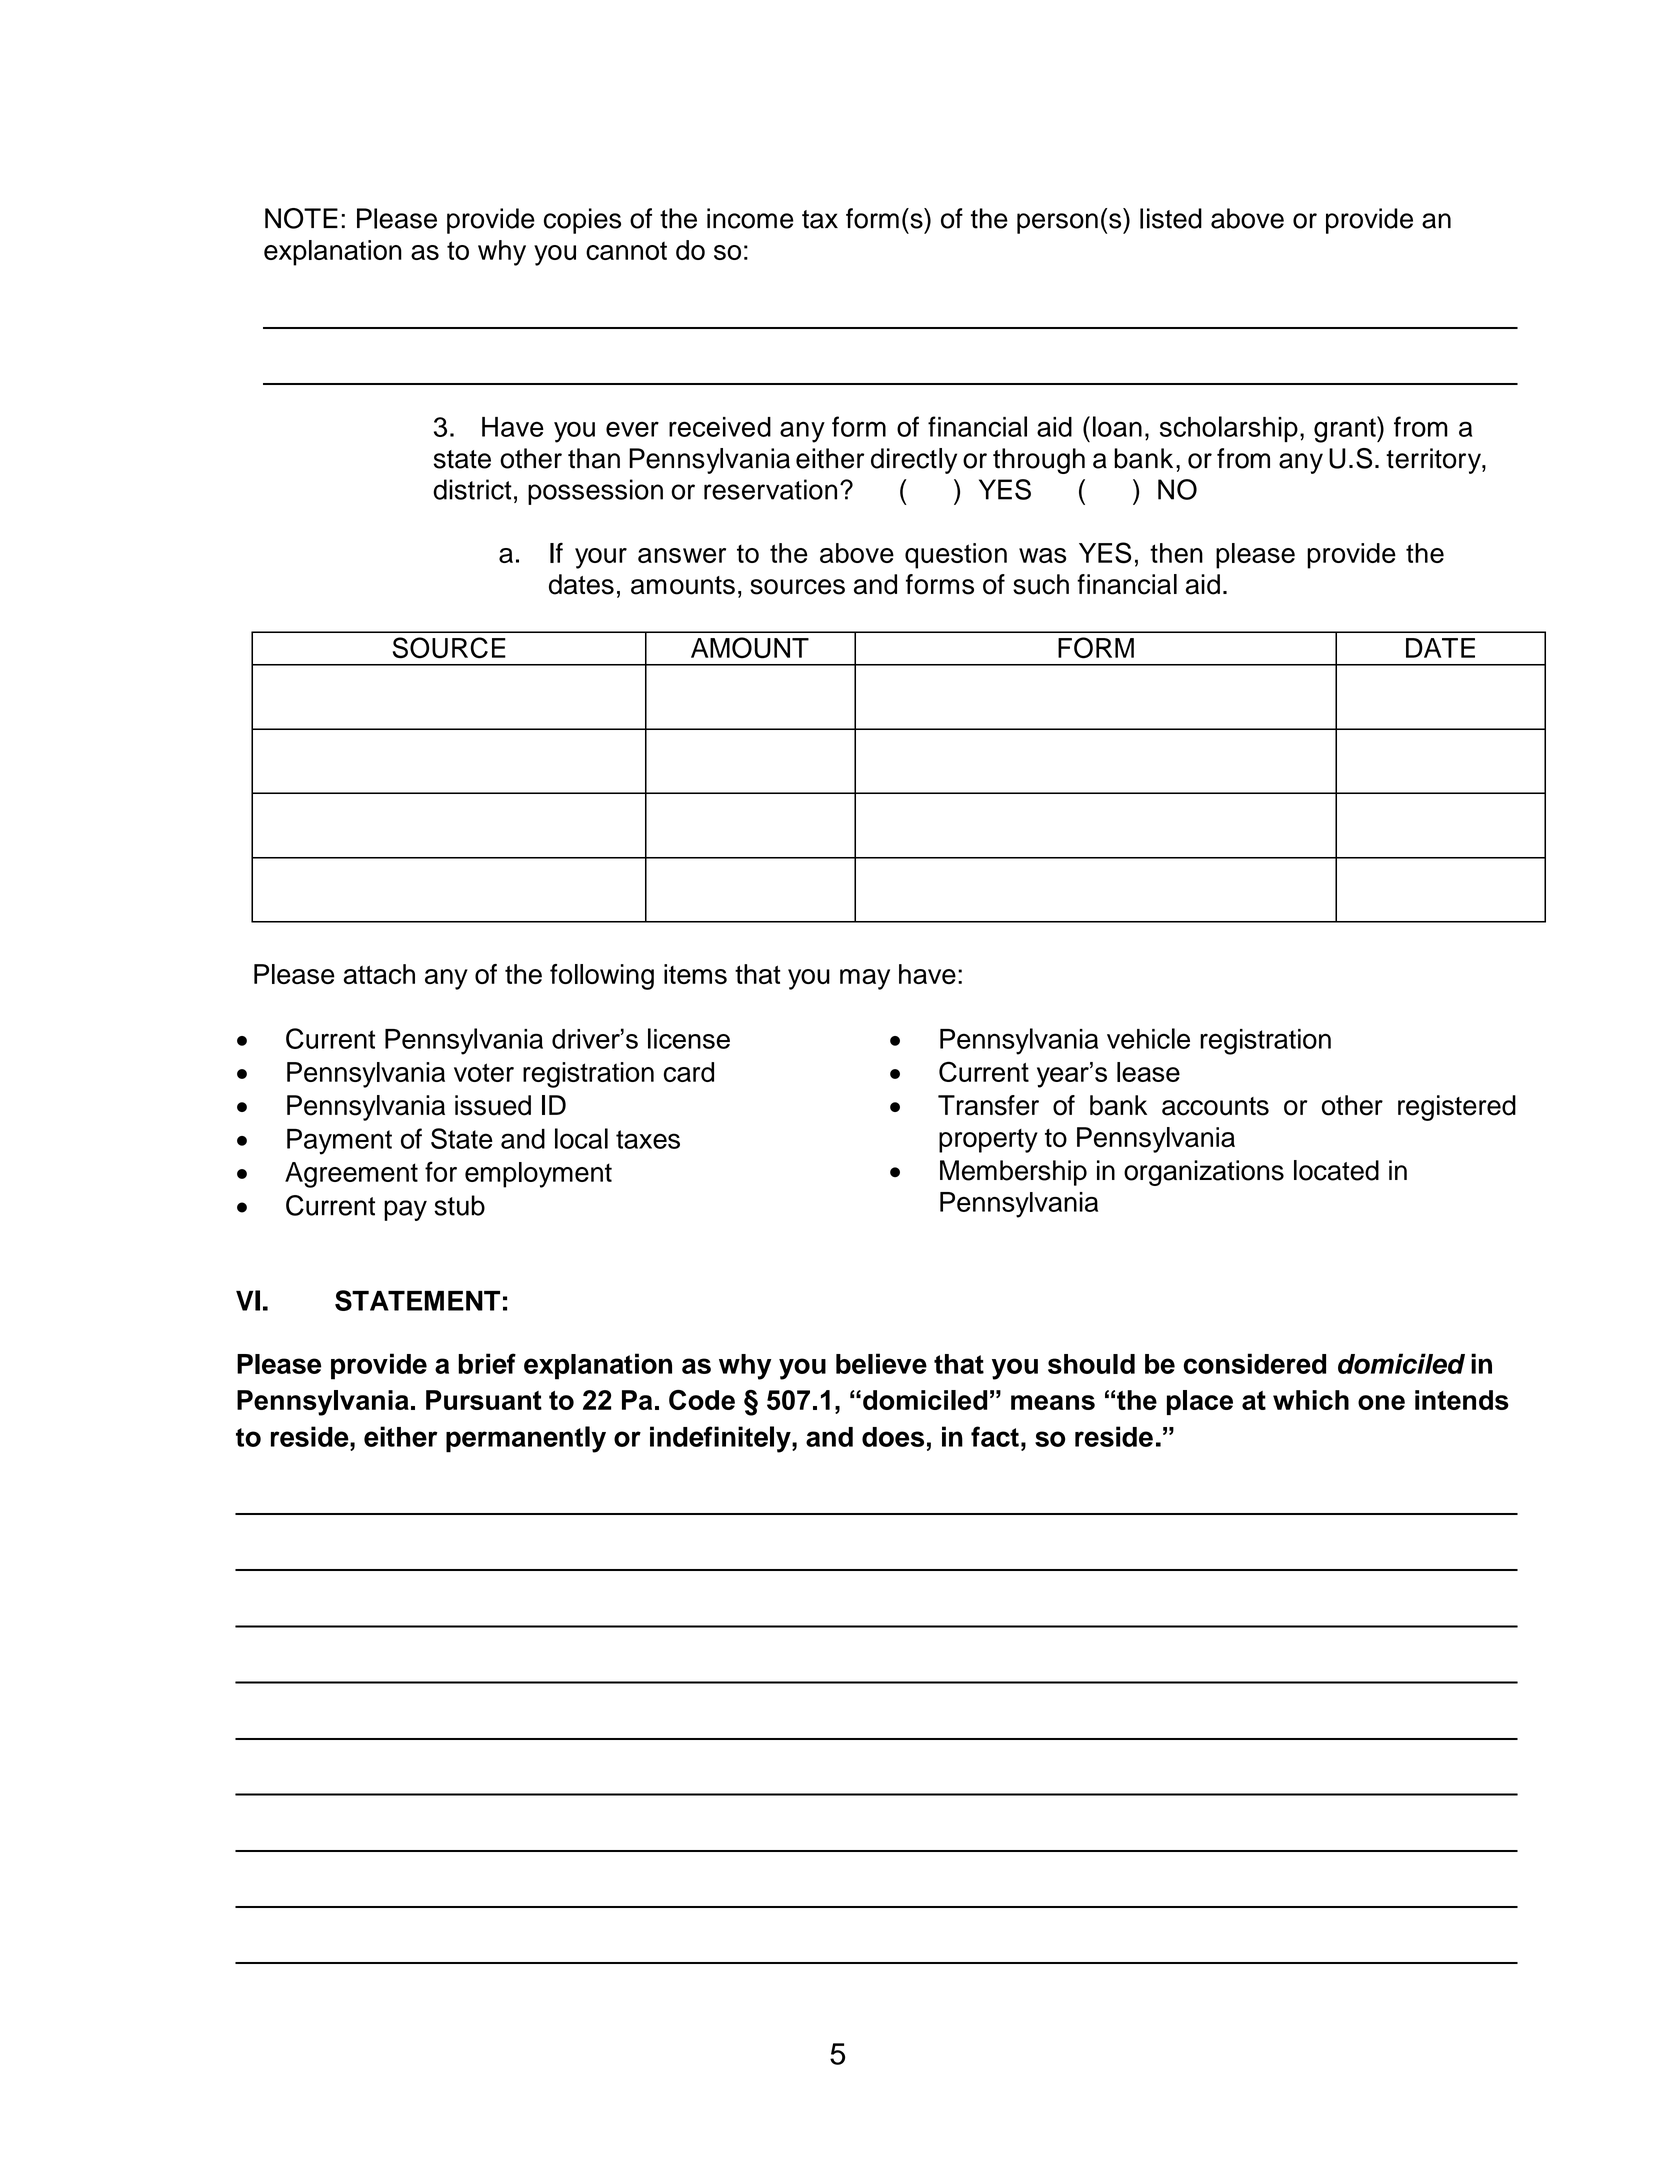  I want to click on NOTE, so click(301, 218).
